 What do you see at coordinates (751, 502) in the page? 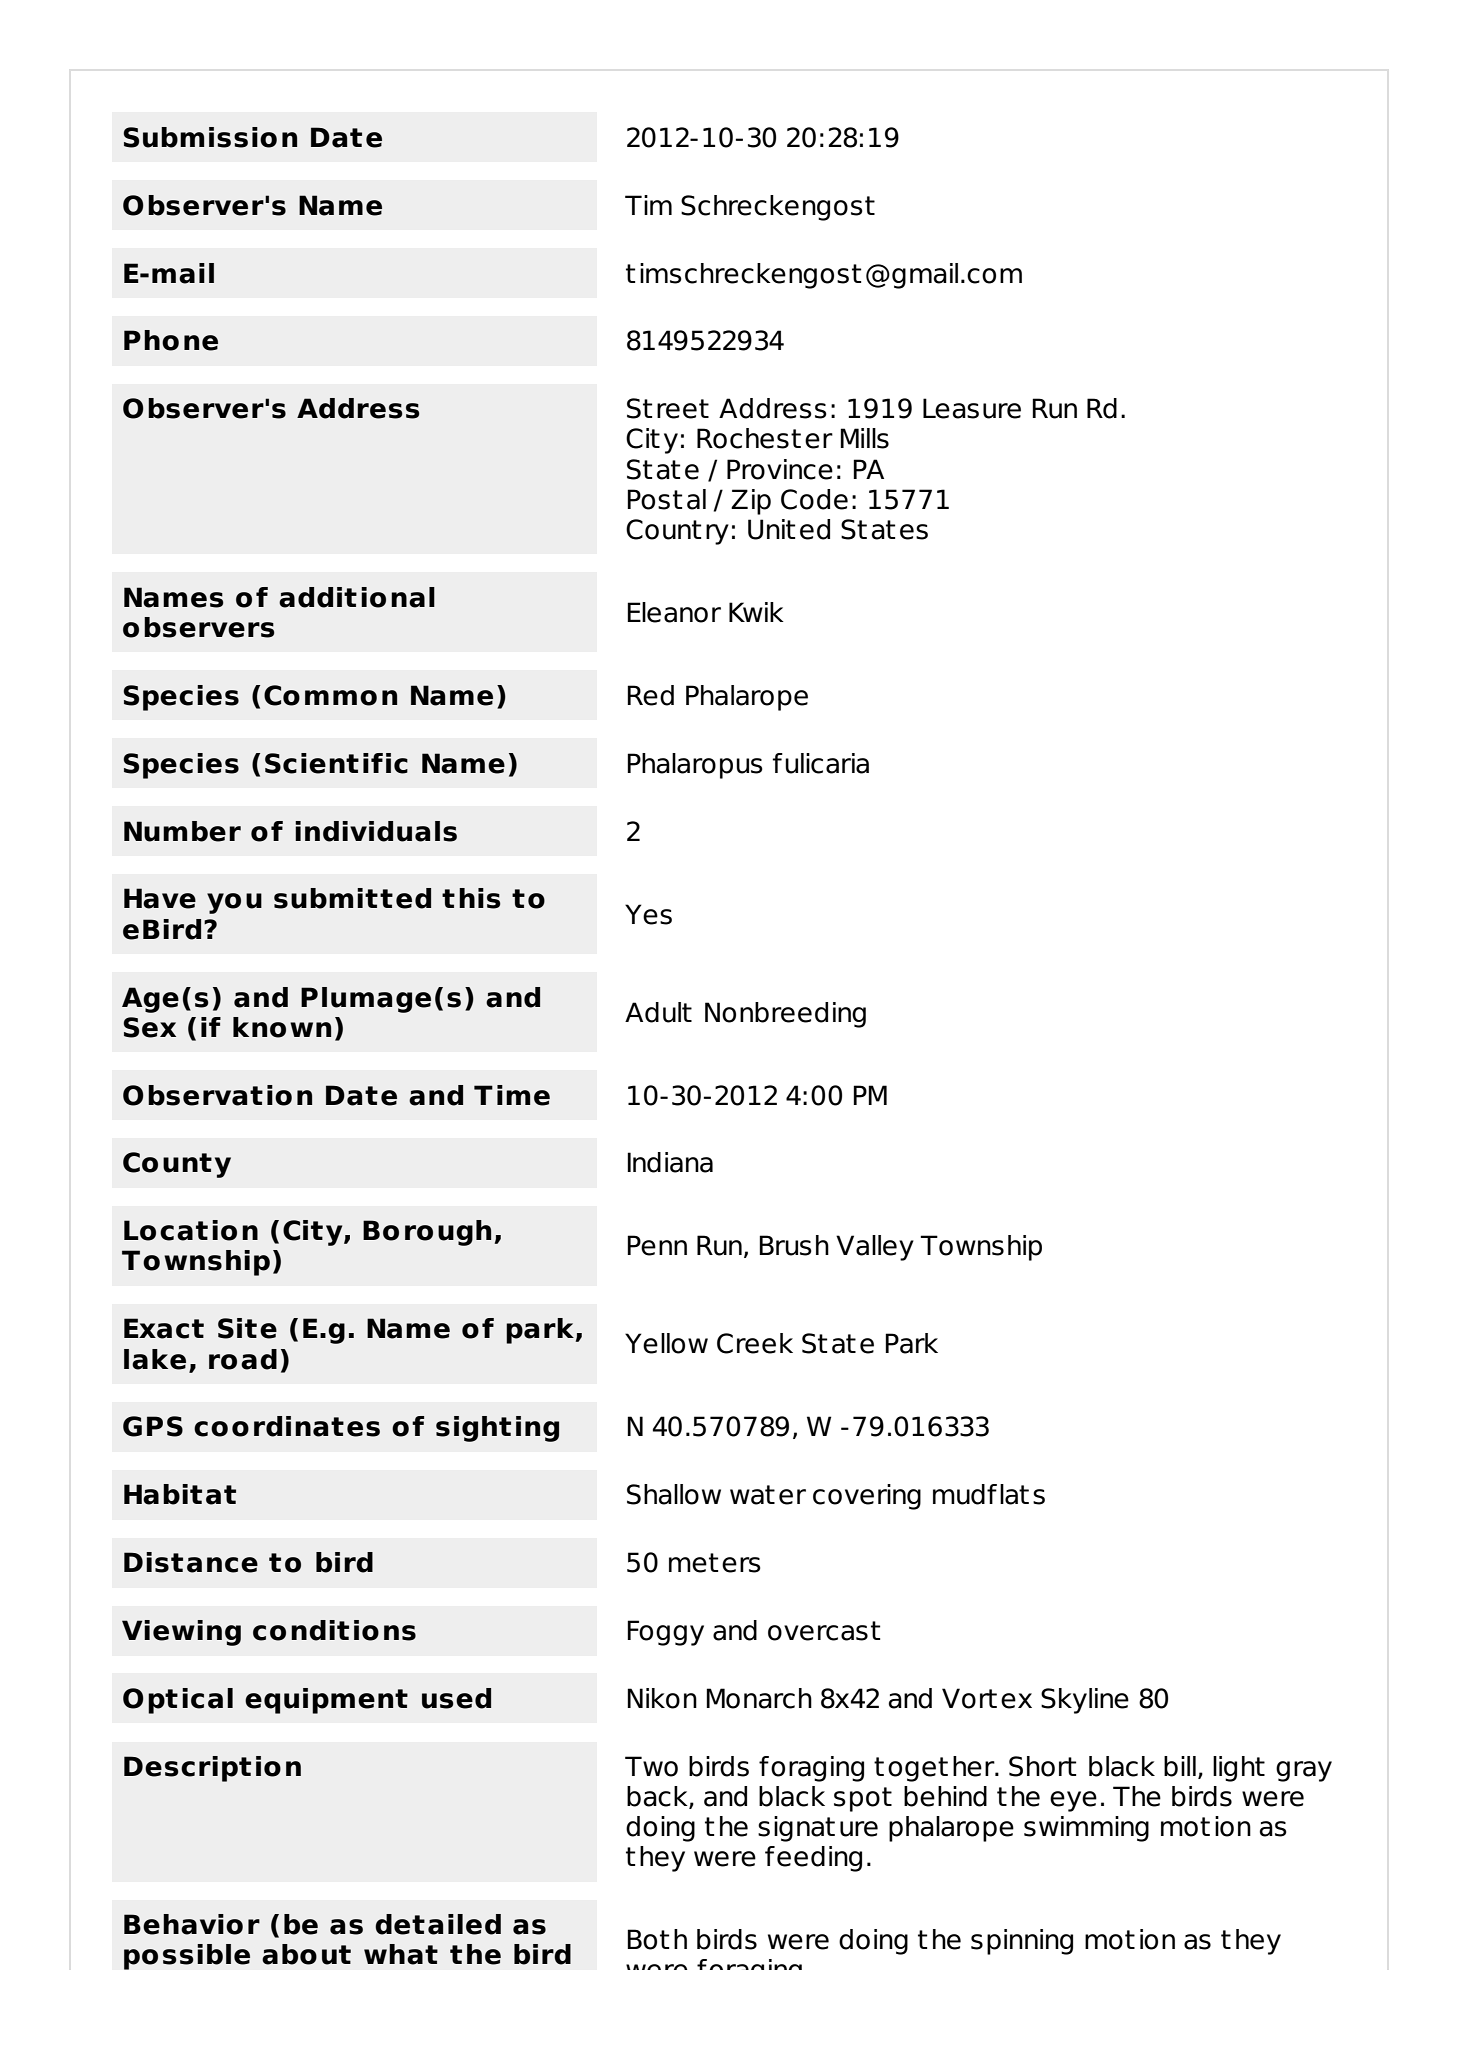
I see `Zip` at bounding box center [751, 502].
